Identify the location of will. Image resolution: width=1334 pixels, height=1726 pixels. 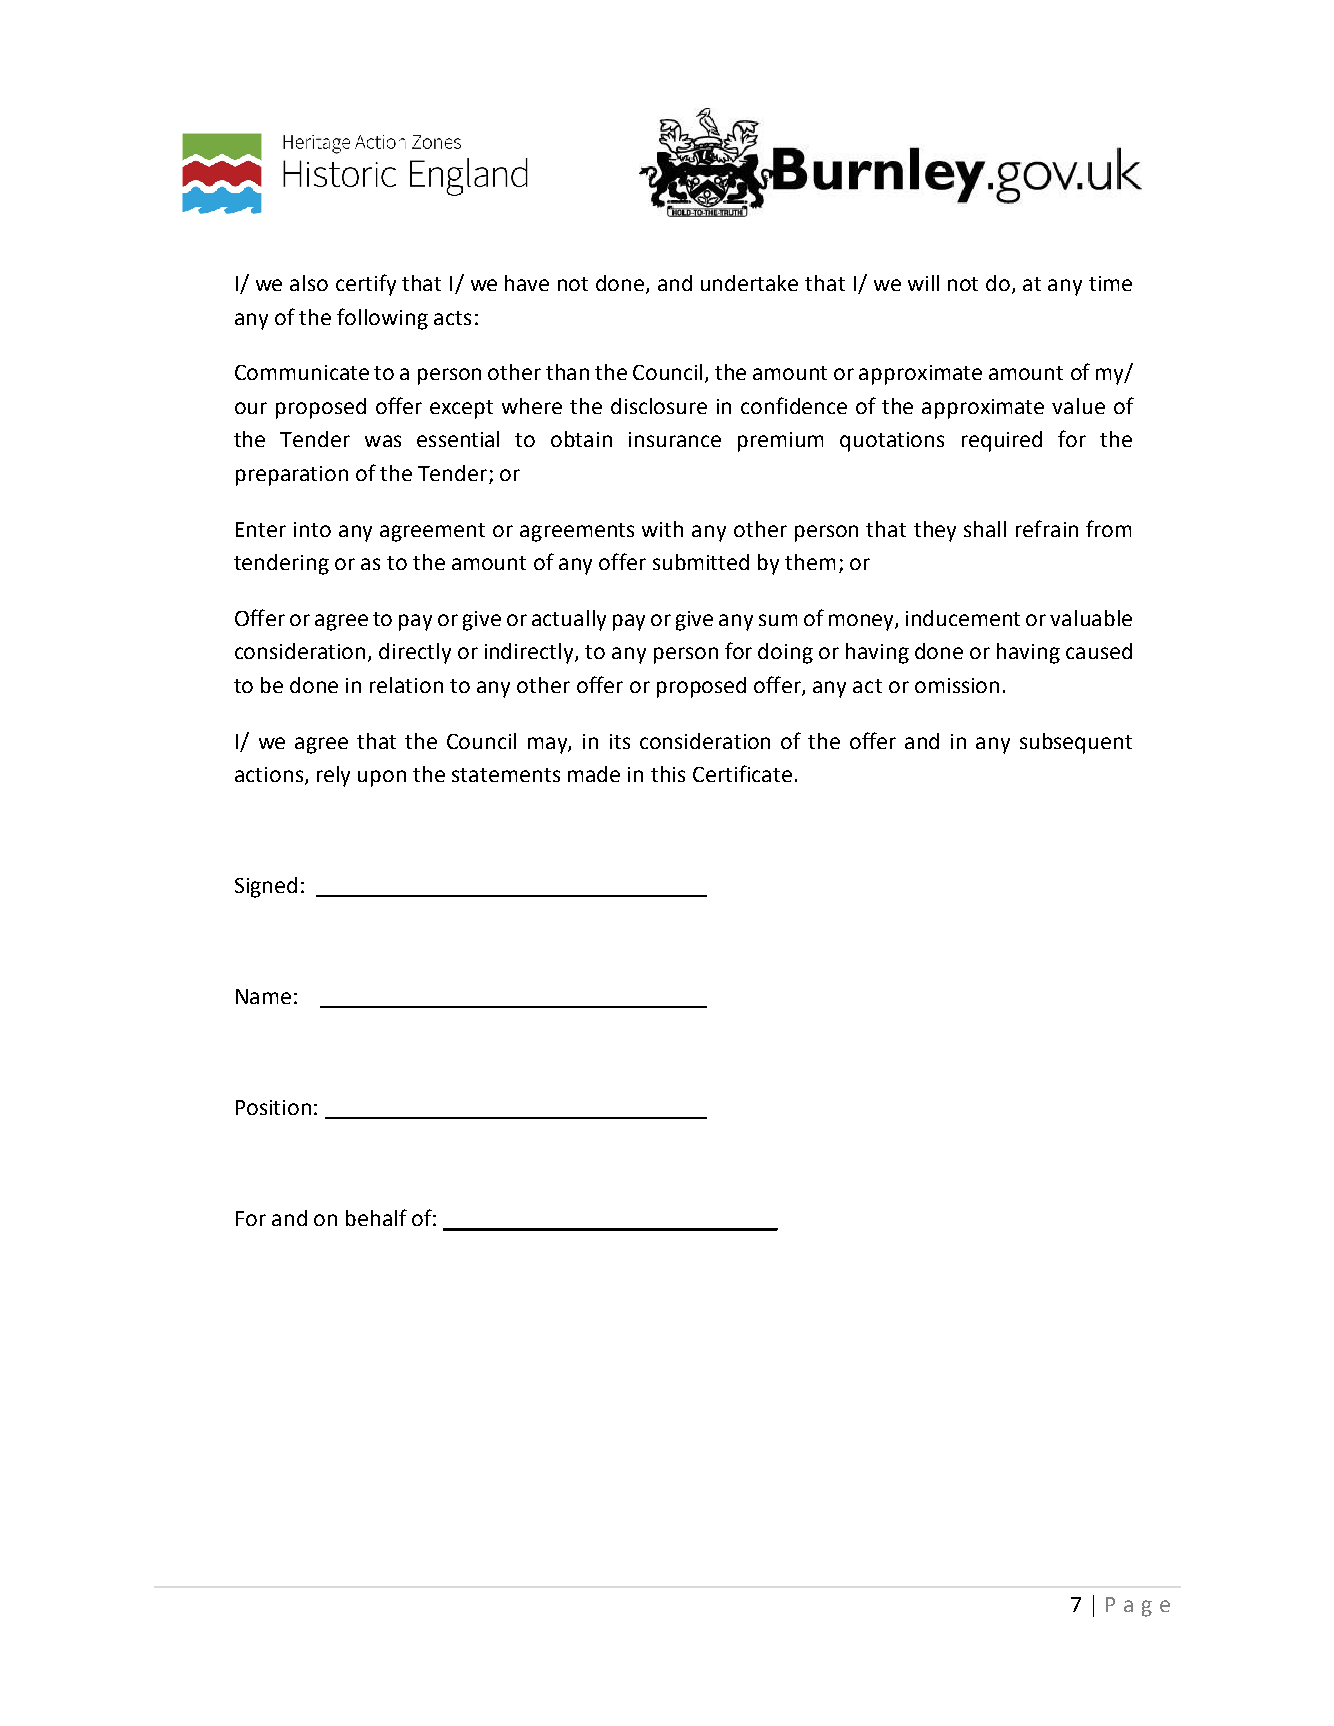
(923, 283).
